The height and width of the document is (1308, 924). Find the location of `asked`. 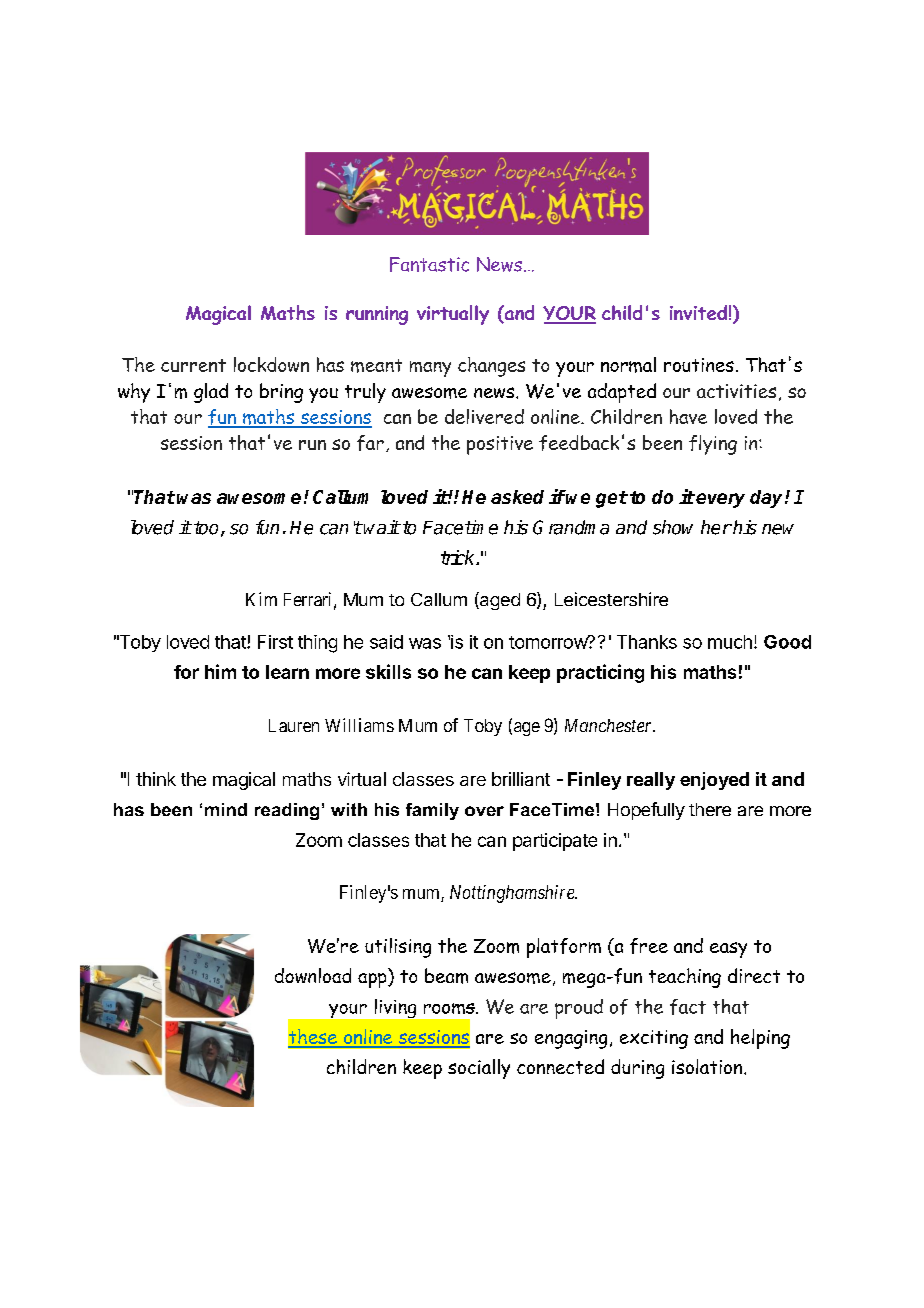

asked is located at coordinates (517, 497).
